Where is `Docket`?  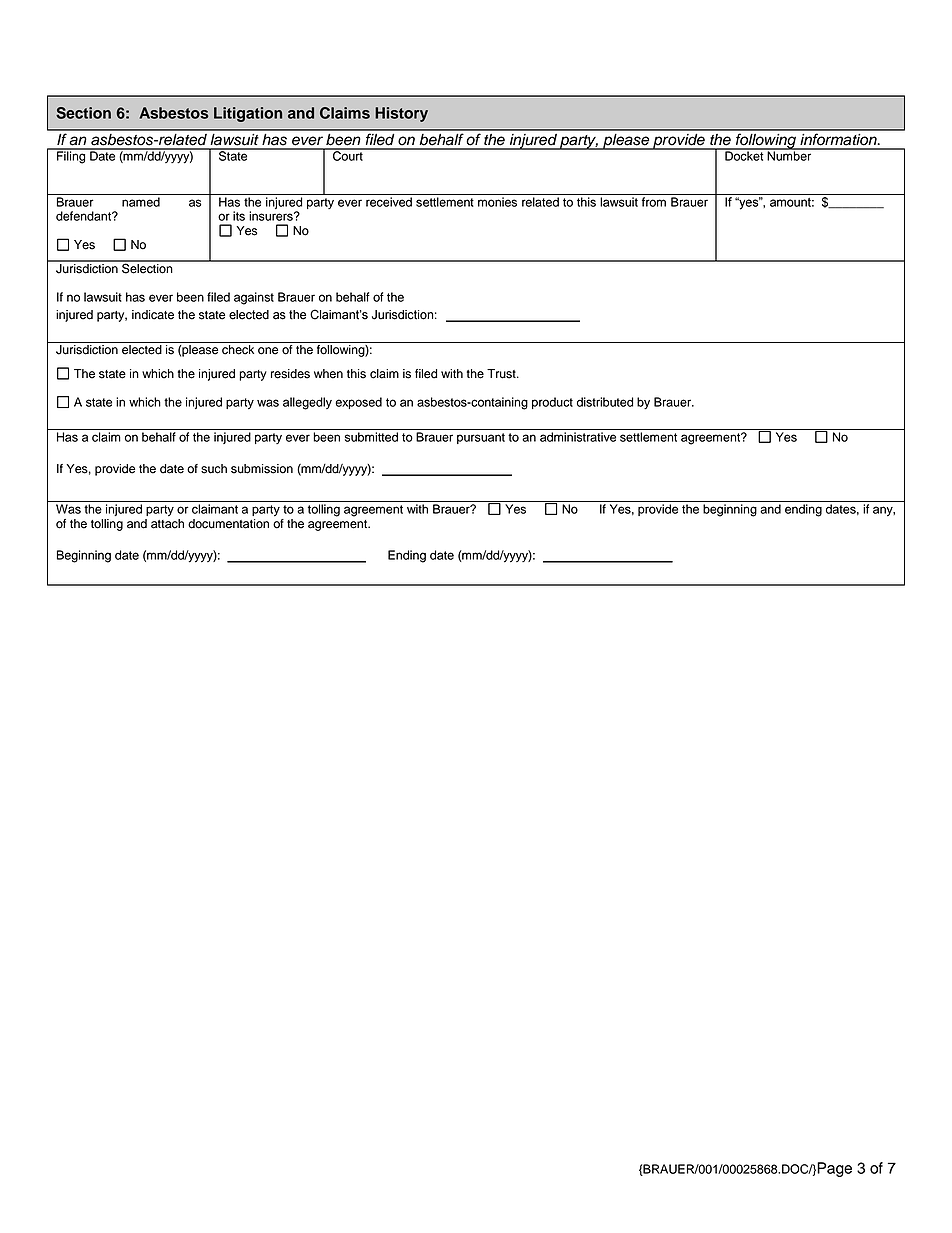
Docket is located at coordinates (744, 155).
